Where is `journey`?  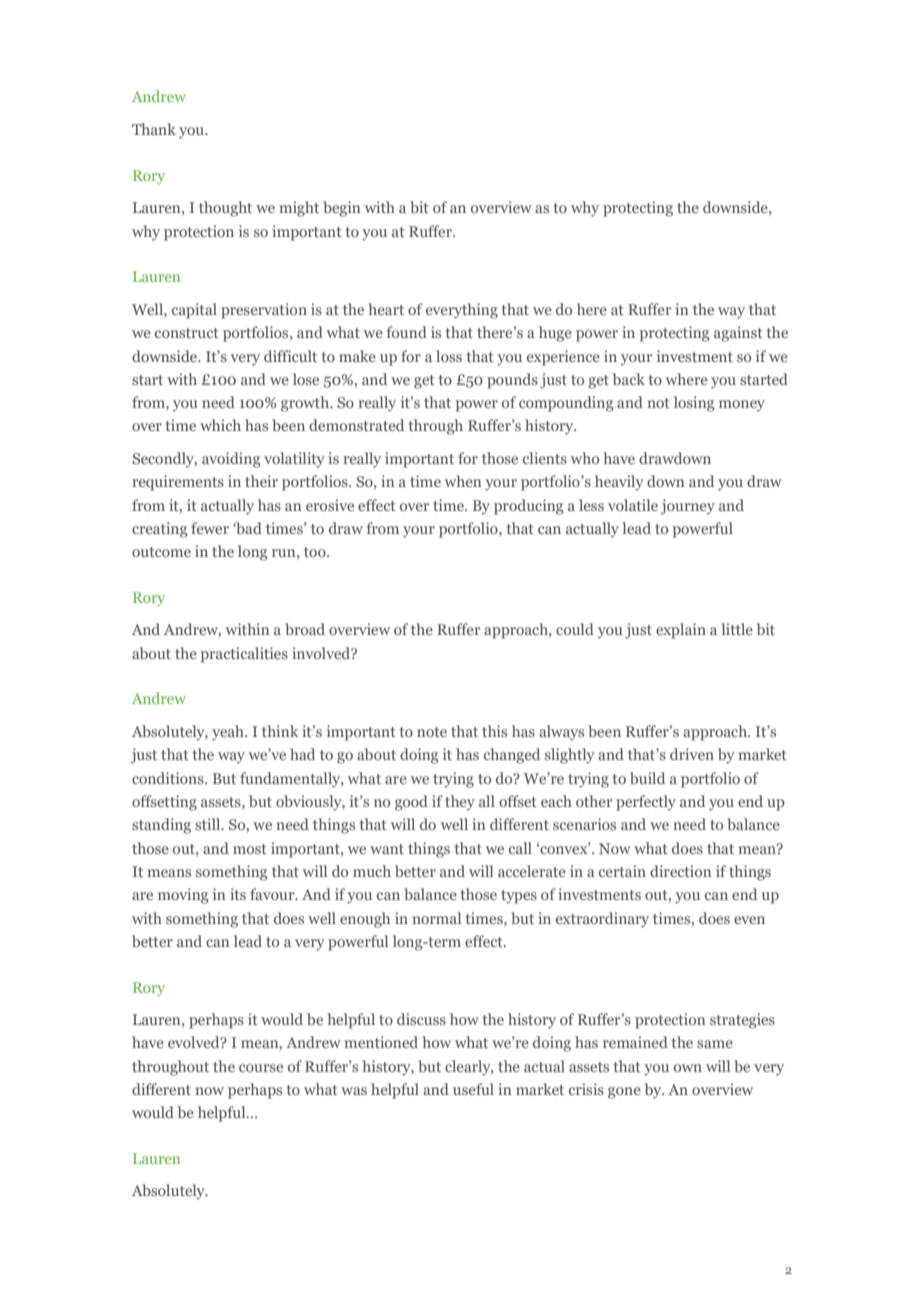 journey is located at coordinates (688, 507).
